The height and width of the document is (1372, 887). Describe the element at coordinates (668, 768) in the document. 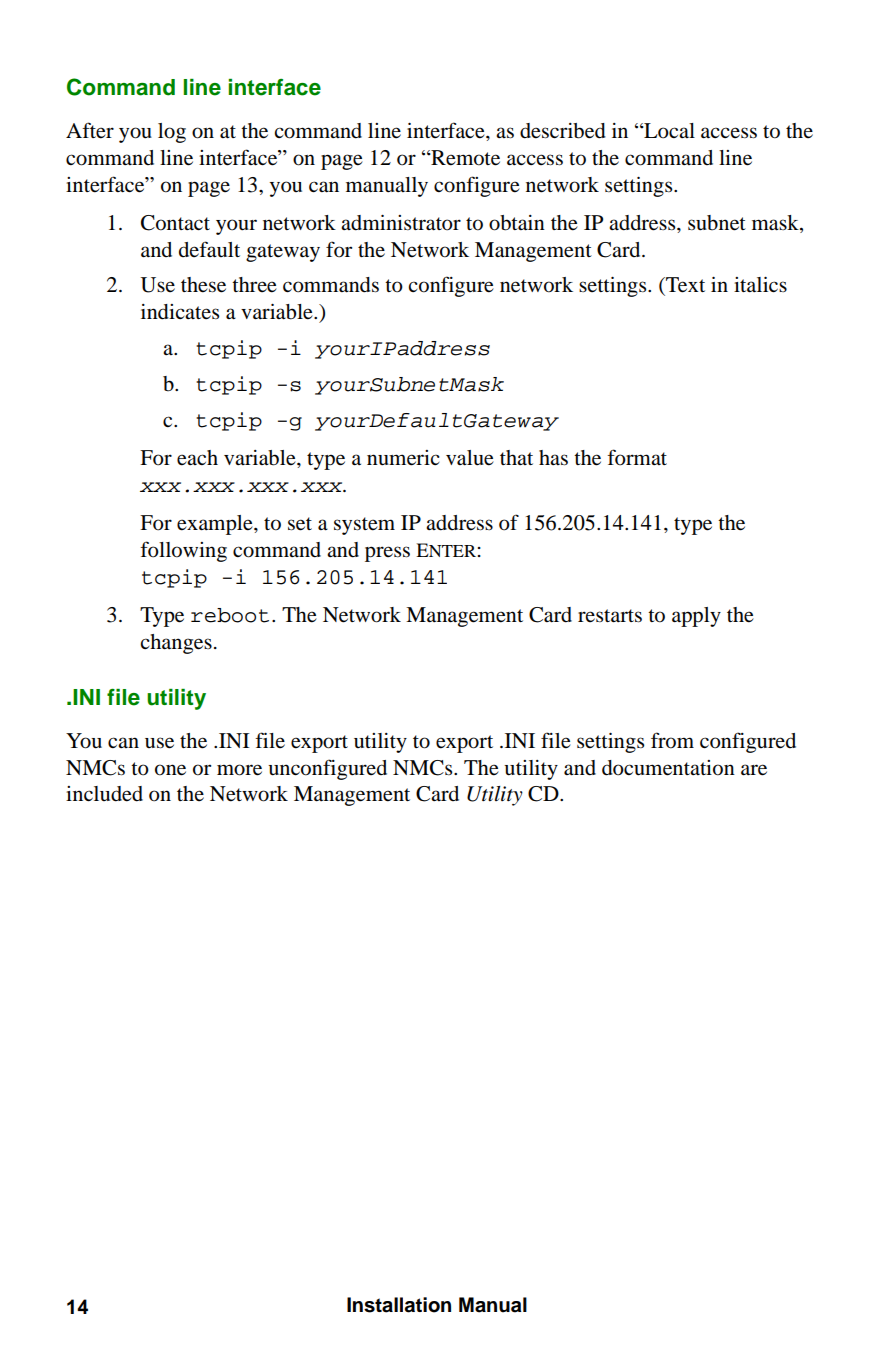

I see `documentation` at that location.
